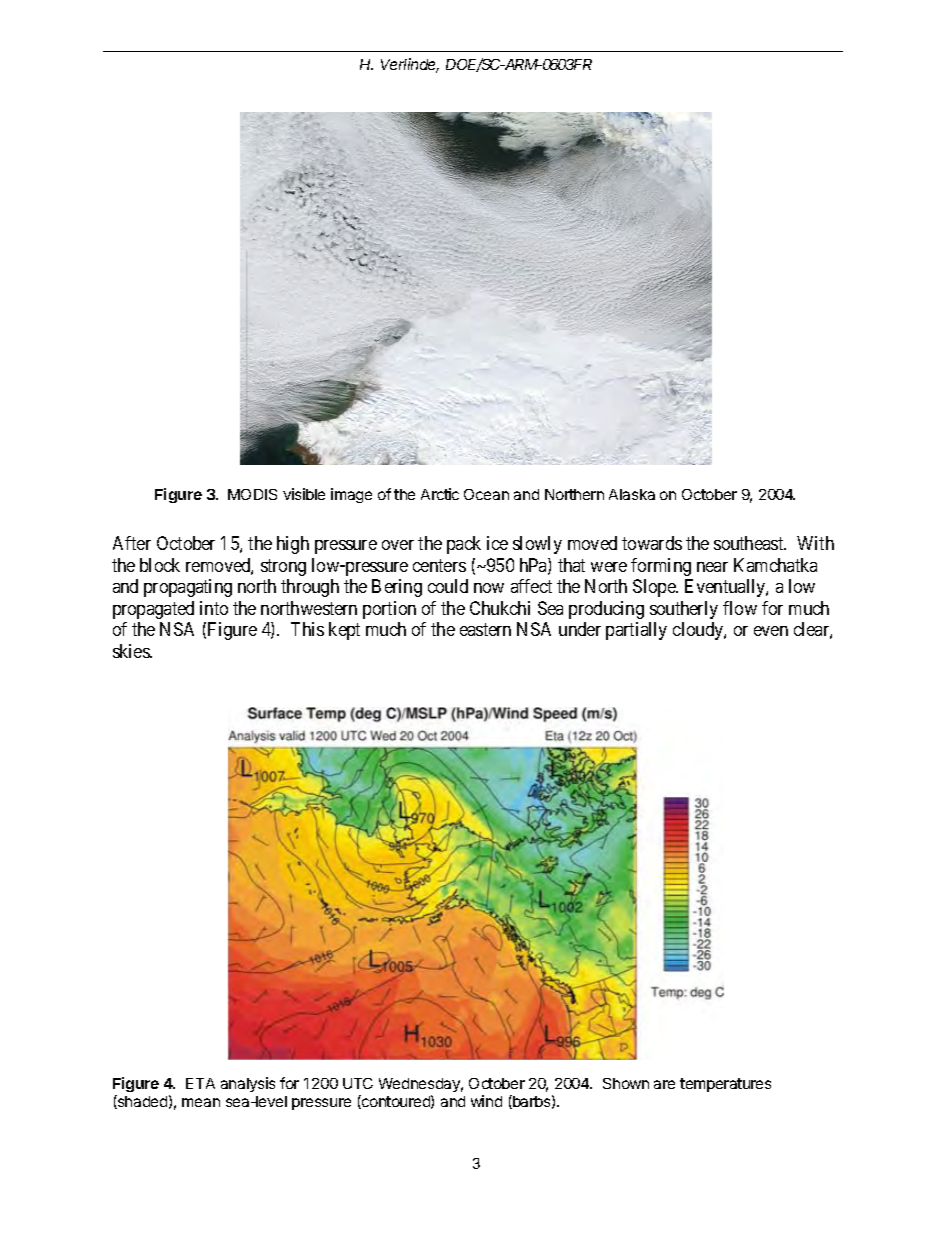  Describe the element at coordinates (486, 494) in the page. I see `Ocean` at that location.
